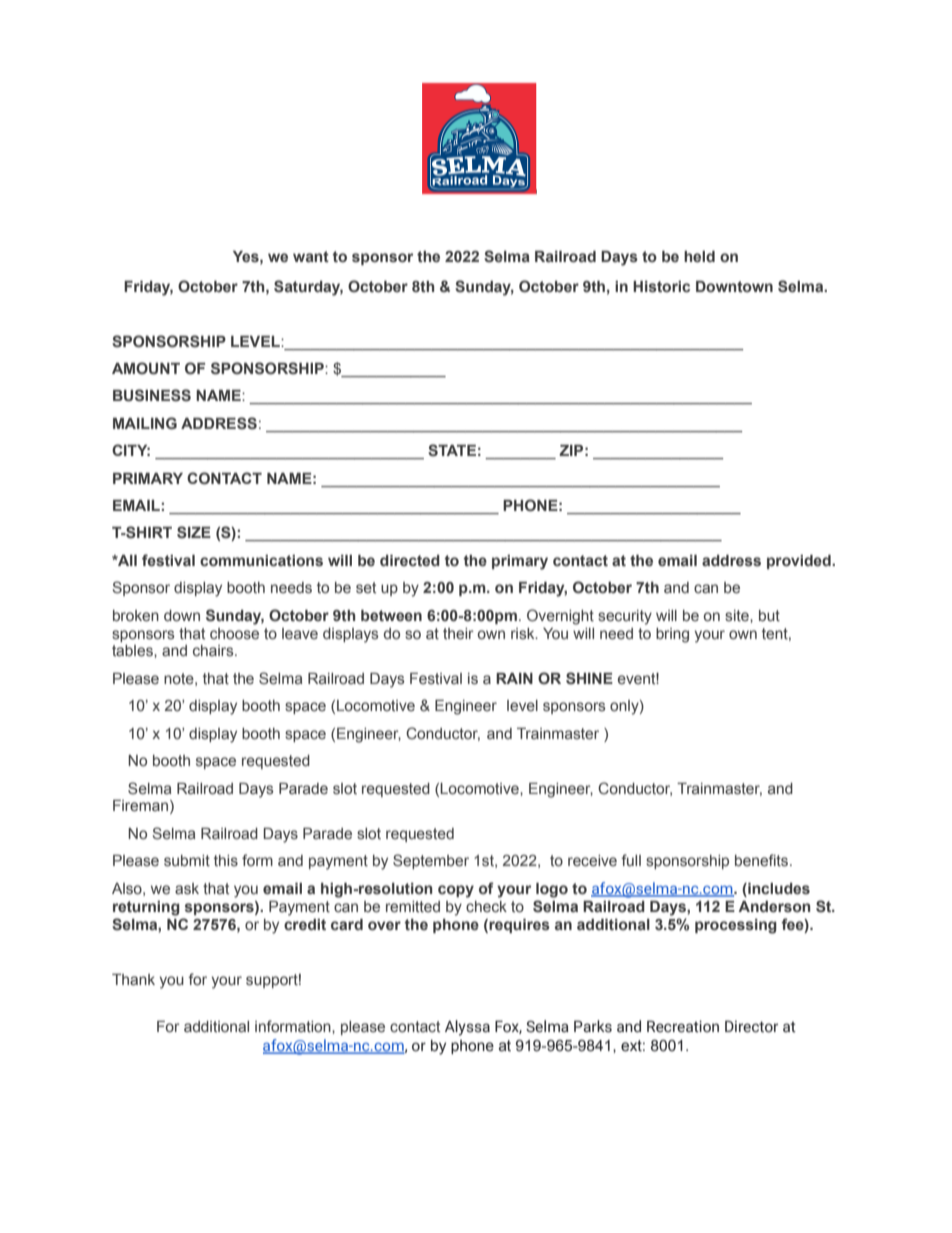 The width and height of the document is (952, 1233). Describe the element at coordinates (751, 1026) in the document. I see `Director` at that location.
